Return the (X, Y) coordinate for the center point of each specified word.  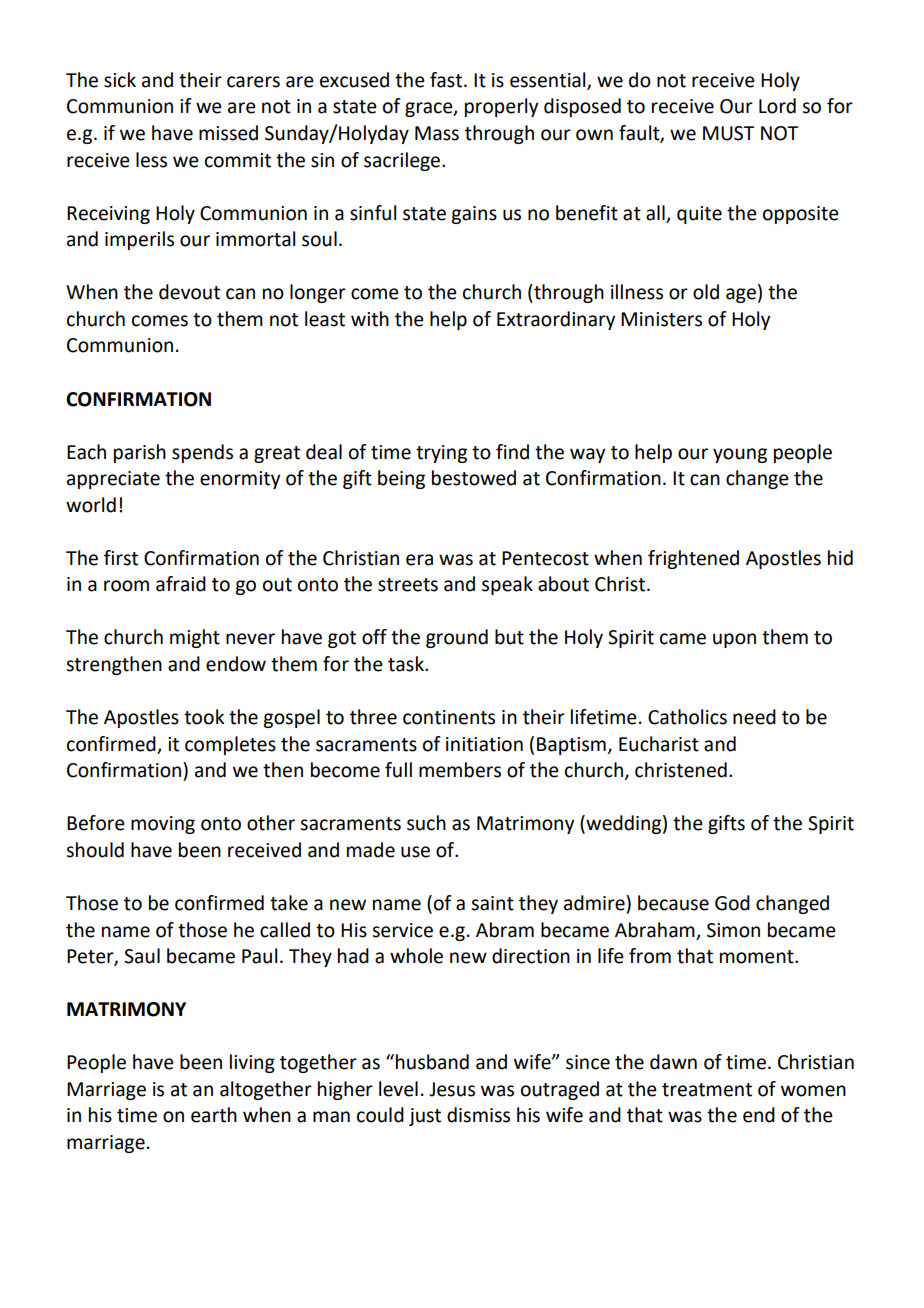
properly (501, 107)
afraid (181, 584)
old (706, 292)
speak (507, 585)
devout (189, 292)
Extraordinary (556, 320)
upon (734, 640)
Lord (777, 106)
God (732, 903)
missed (228, 133)
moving (163, 825)
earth (214, 1115)
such (426, 823)
